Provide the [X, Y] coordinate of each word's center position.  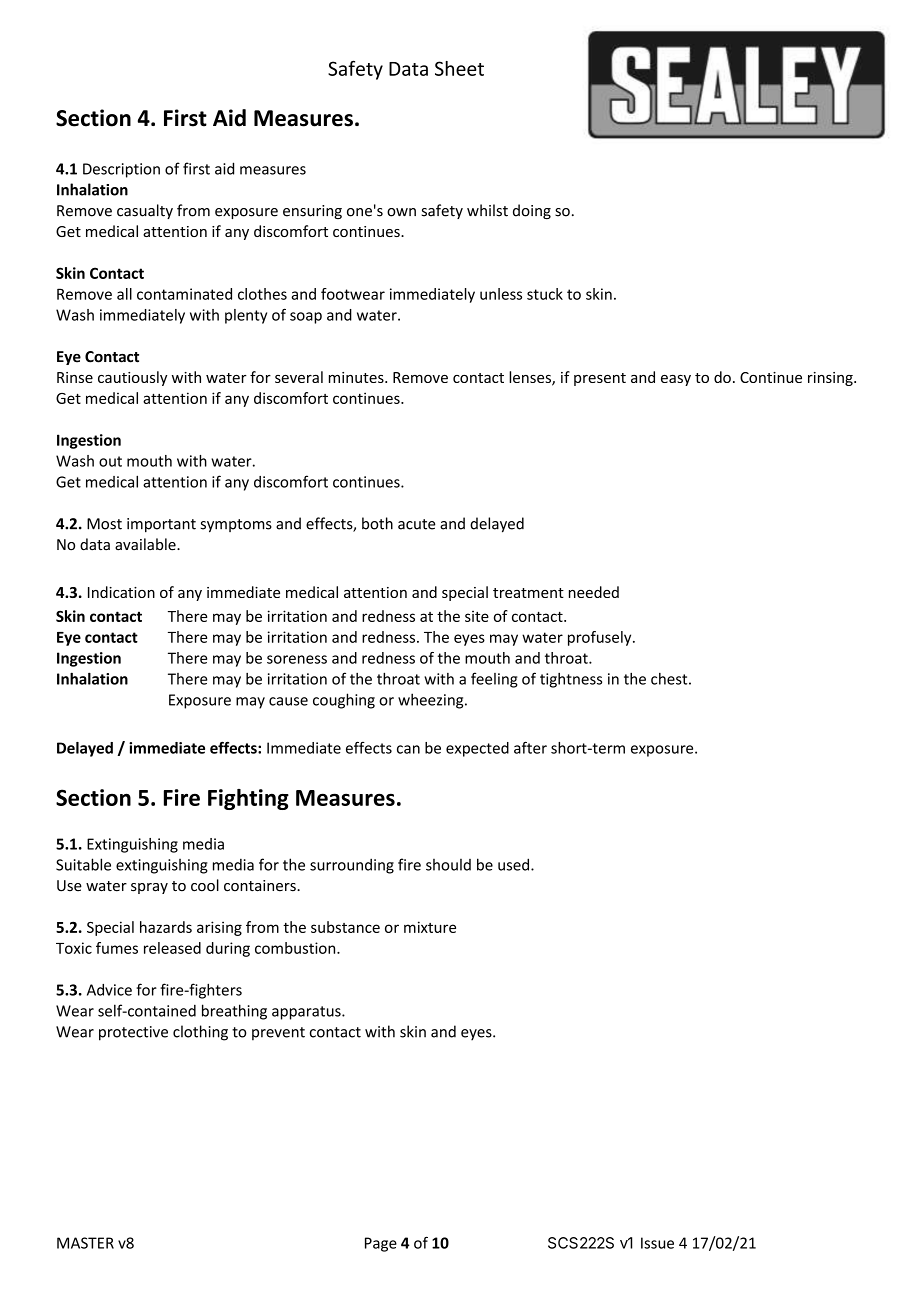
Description [121, 170]
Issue [657, 1243]
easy [676, 380]
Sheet [459, 68]
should [448, 865]
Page [381, 1244]
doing [532, 211]
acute [417, 524]
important [161, 525]
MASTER [85, 1243]
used [515, 864]
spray [149, 888]
